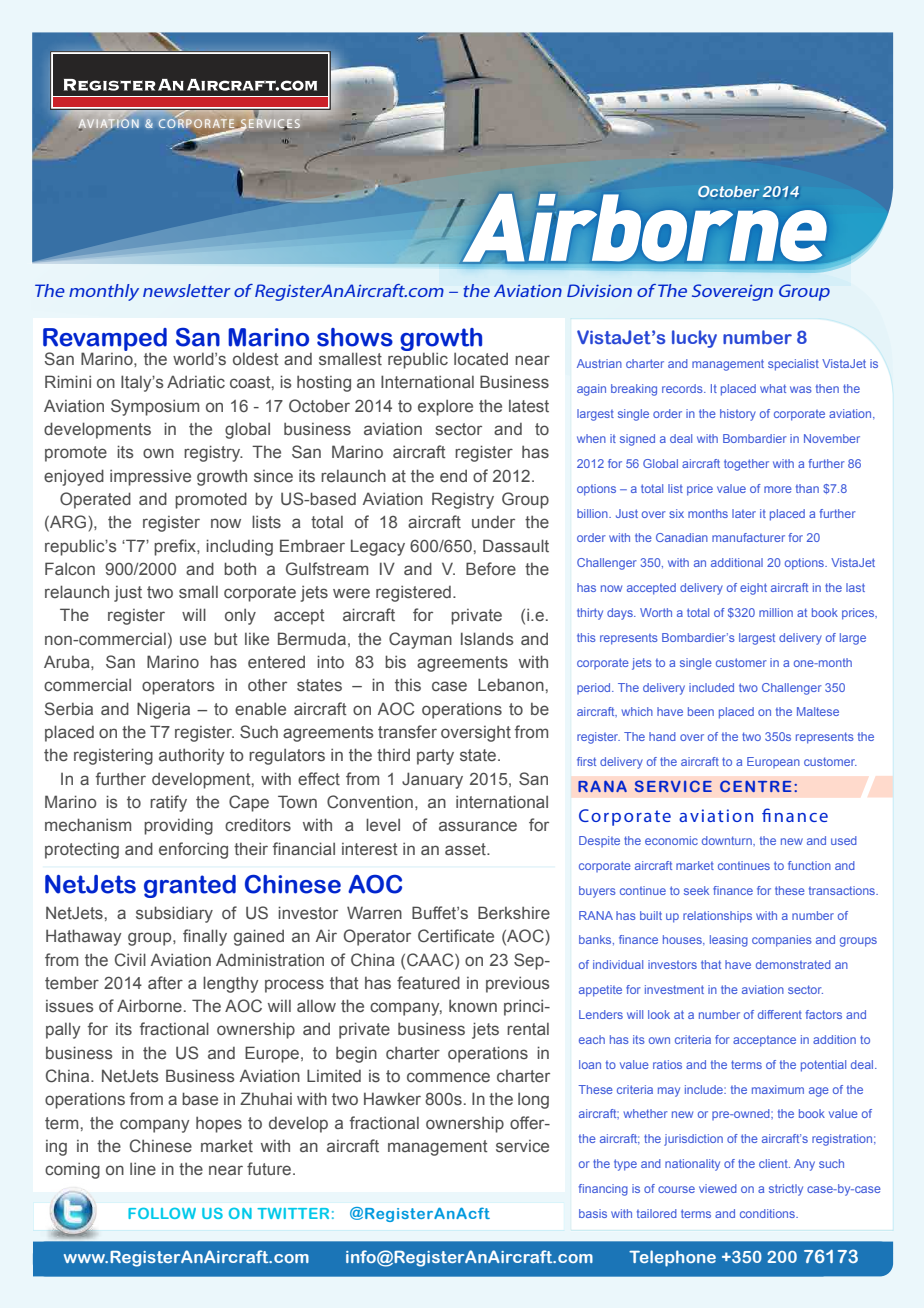 The image size is (924, 1308). Describe the element at coordinates (776, 612) in the screenshot. I see `million` at that location.
